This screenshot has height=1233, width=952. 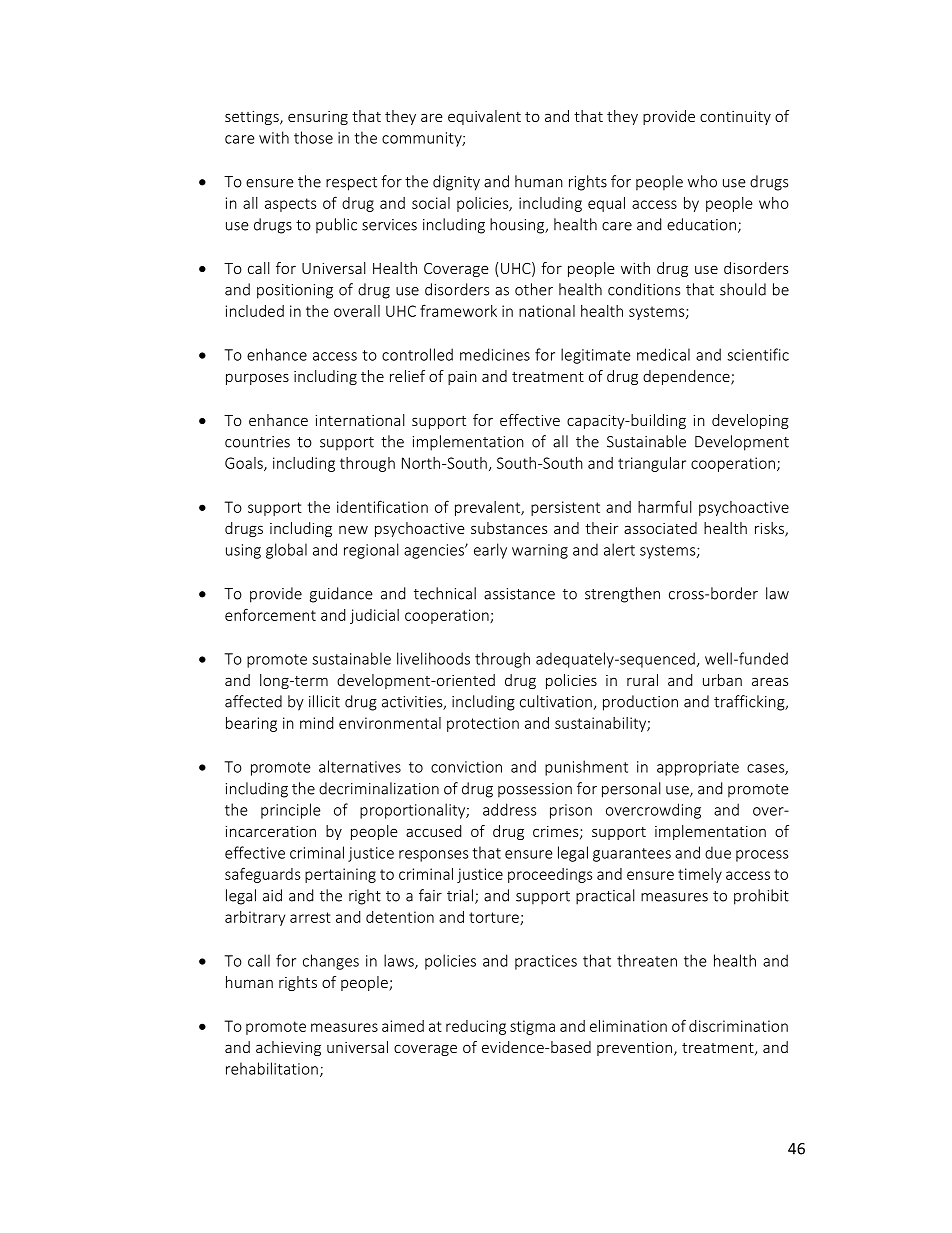 I want to click on urban, so click(x=722, y=680).
